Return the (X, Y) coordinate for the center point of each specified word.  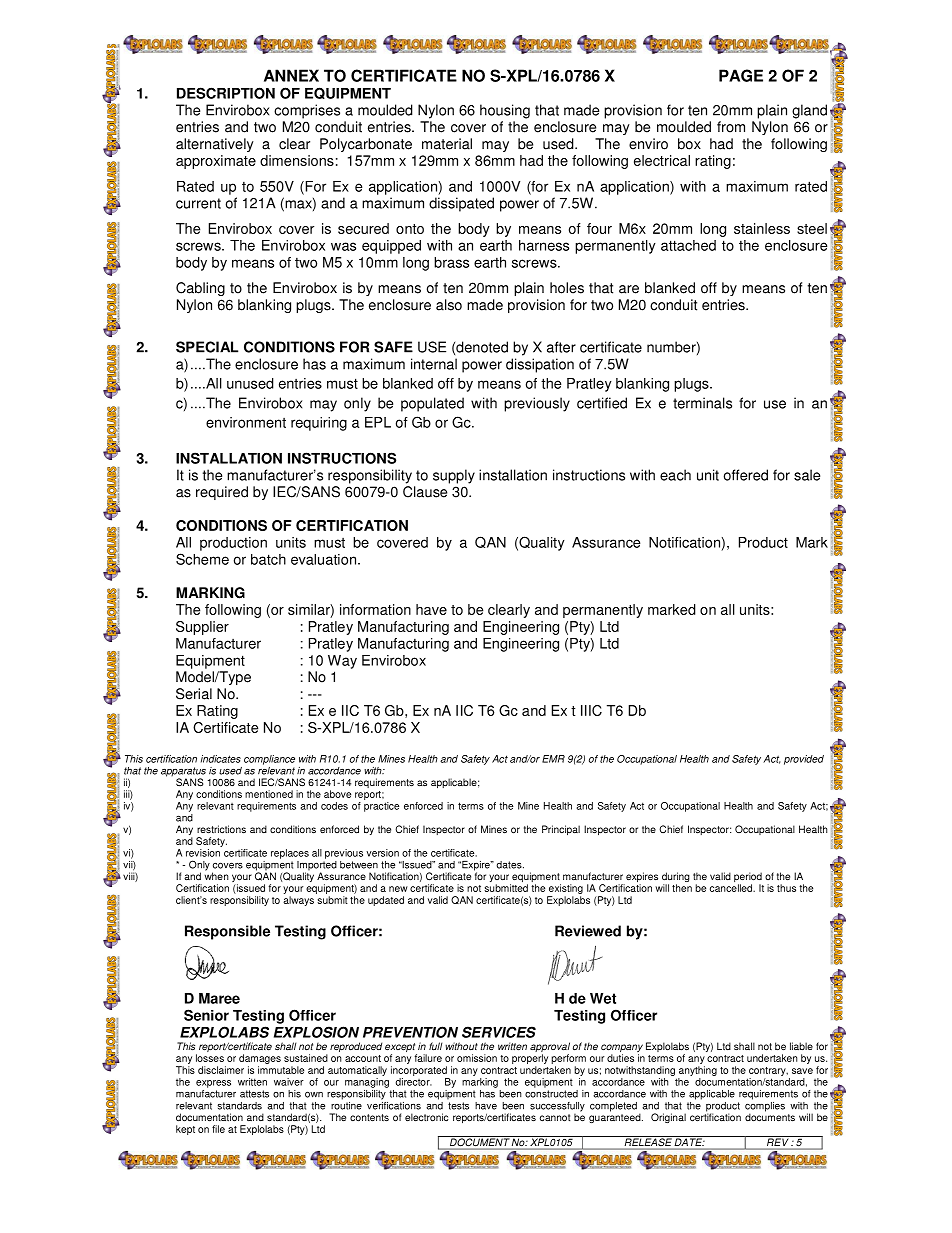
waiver (289, 1082)
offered (746, 475)
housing (505, 111)
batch (268, 559)
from (731, 127)
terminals (702, 403)
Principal (561, 830)
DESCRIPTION (226, 93)
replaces (290, 854)
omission (477, 1058)
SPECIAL (207, 347)
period (748, 878)
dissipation (540, 365)
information (375, 609)
